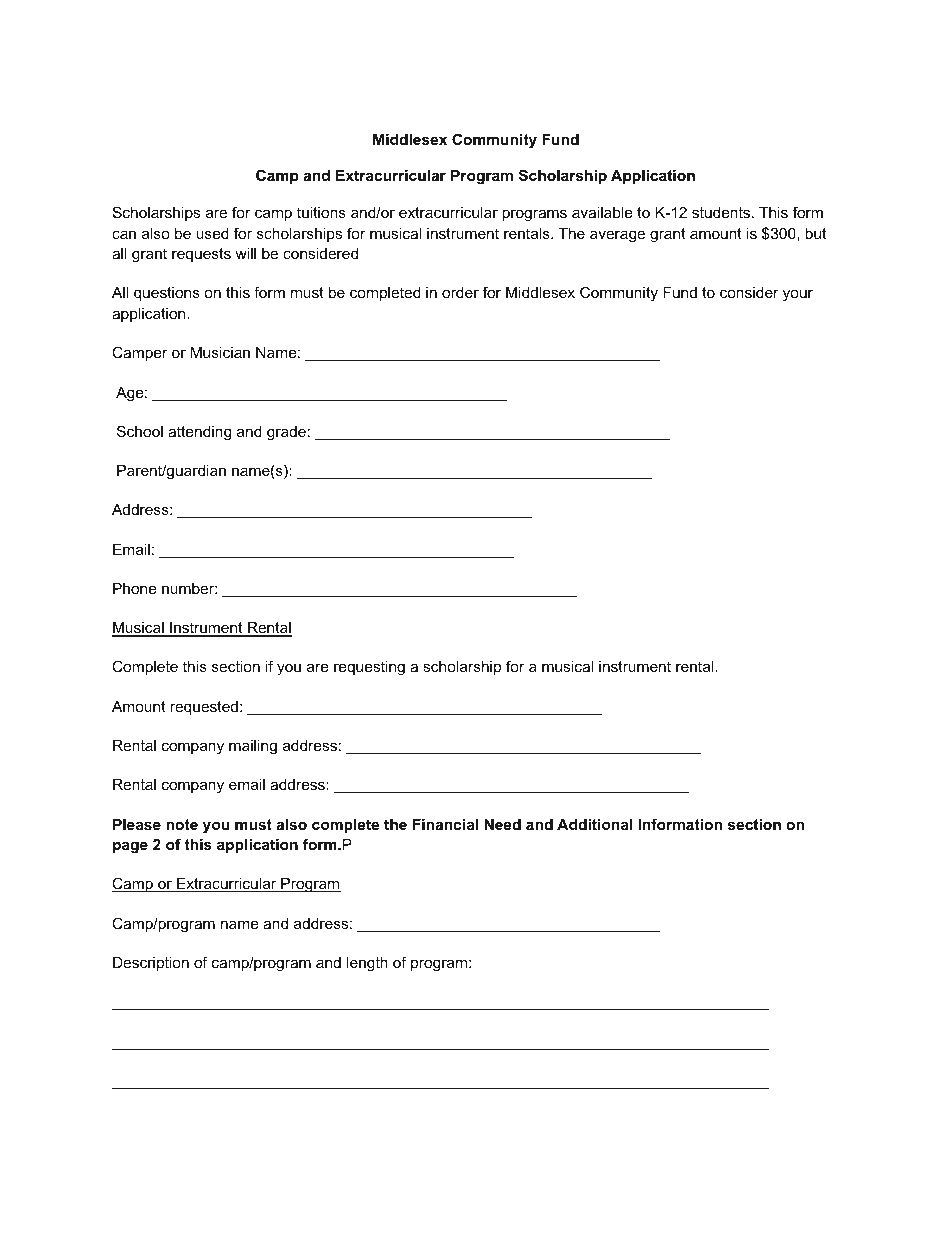 This page has height=1233, width=952. I want to click on Description, so click(151, 964).
